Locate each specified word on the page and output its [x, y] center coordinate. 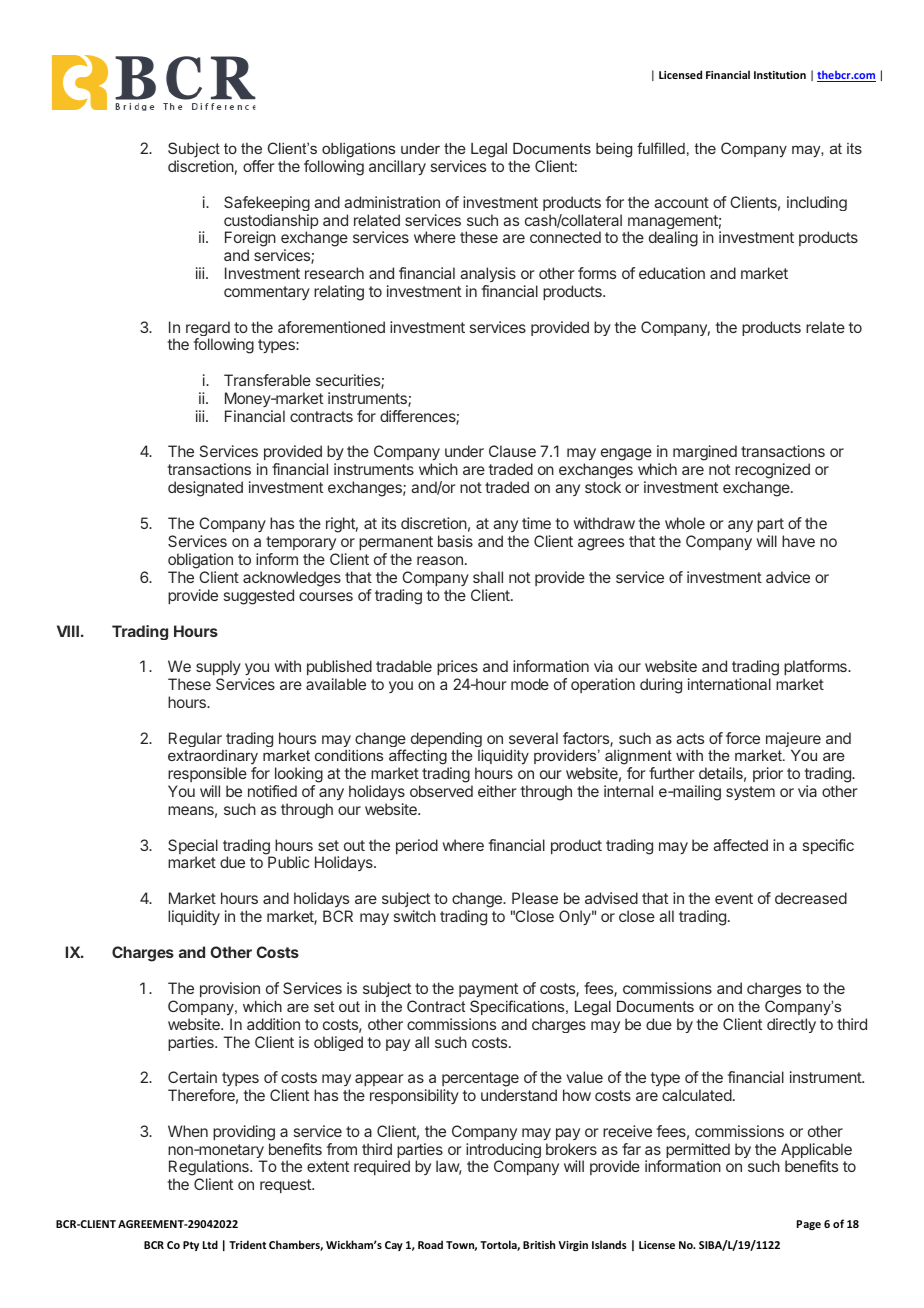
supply [218, 667]
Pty [191, 1246]
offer [258, 166]
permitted [698, 1152]
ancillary [397, 167]
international [729, 684]
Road [430, 1244]
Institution [780, 75]
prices [457, 667]
